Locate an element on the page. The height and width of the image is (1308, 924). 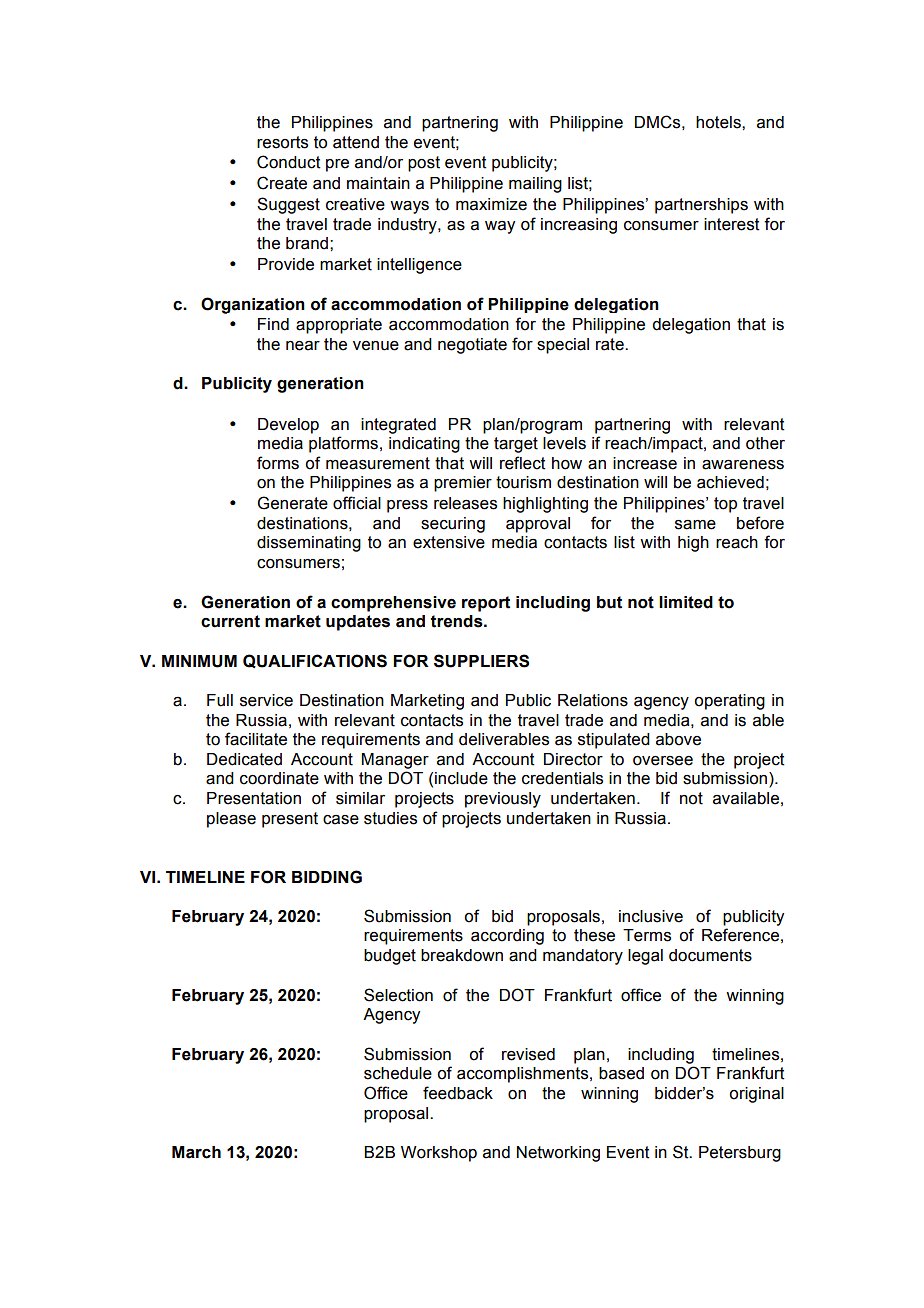
Petersburg is located at coordinates (740, 1154).
